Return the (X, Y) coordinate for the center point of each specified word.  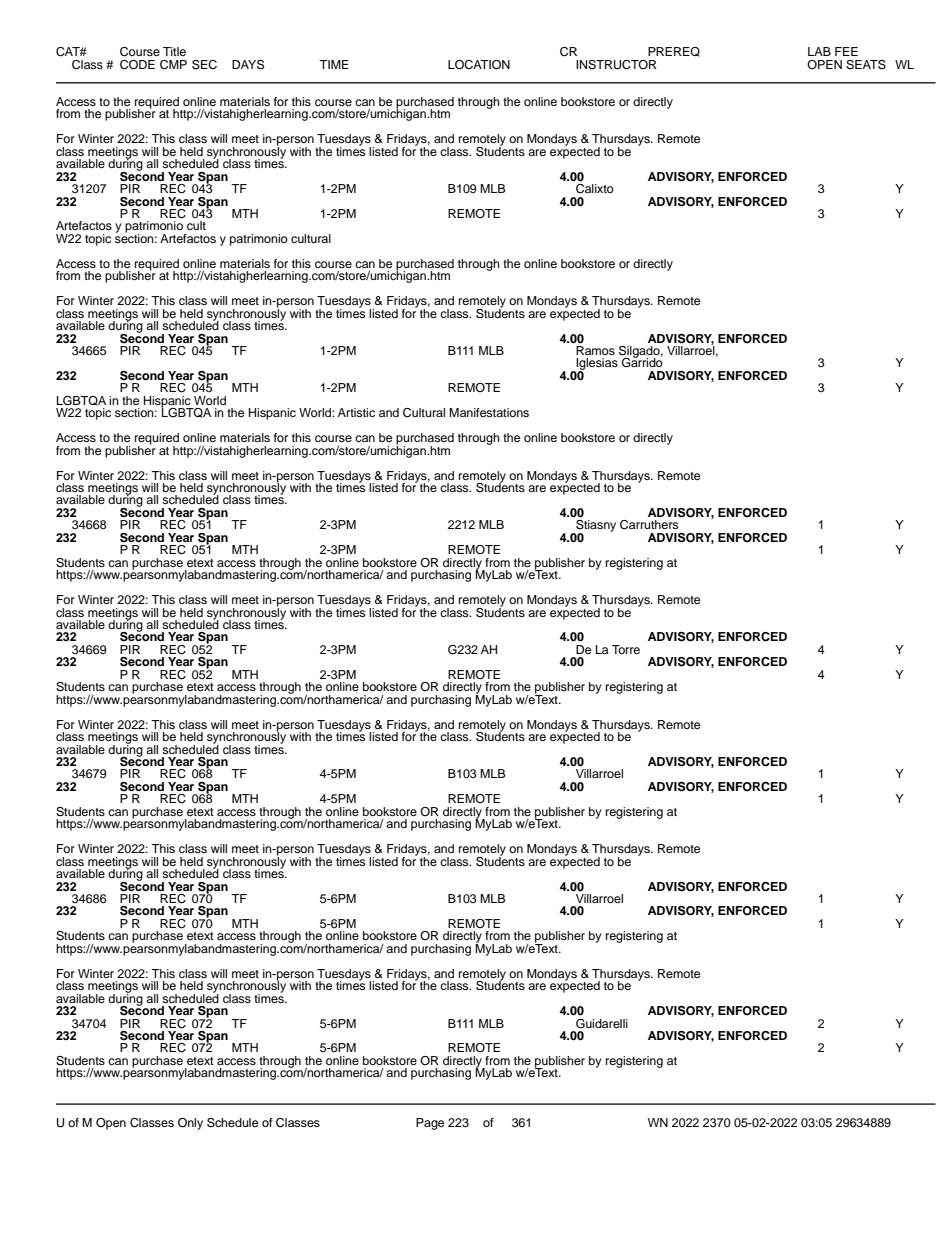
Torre (626, 649)
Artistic (356, 412)
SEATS (866, 65)
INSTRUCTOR (616, 65)
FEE (846, 51)
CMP (173, 65)
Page (430, 1124)
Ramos (595, 350)
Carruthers (649, 525)
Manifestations (489, 412)
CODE (137, 65)
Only (190, 1124)
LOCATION (479, 65)
